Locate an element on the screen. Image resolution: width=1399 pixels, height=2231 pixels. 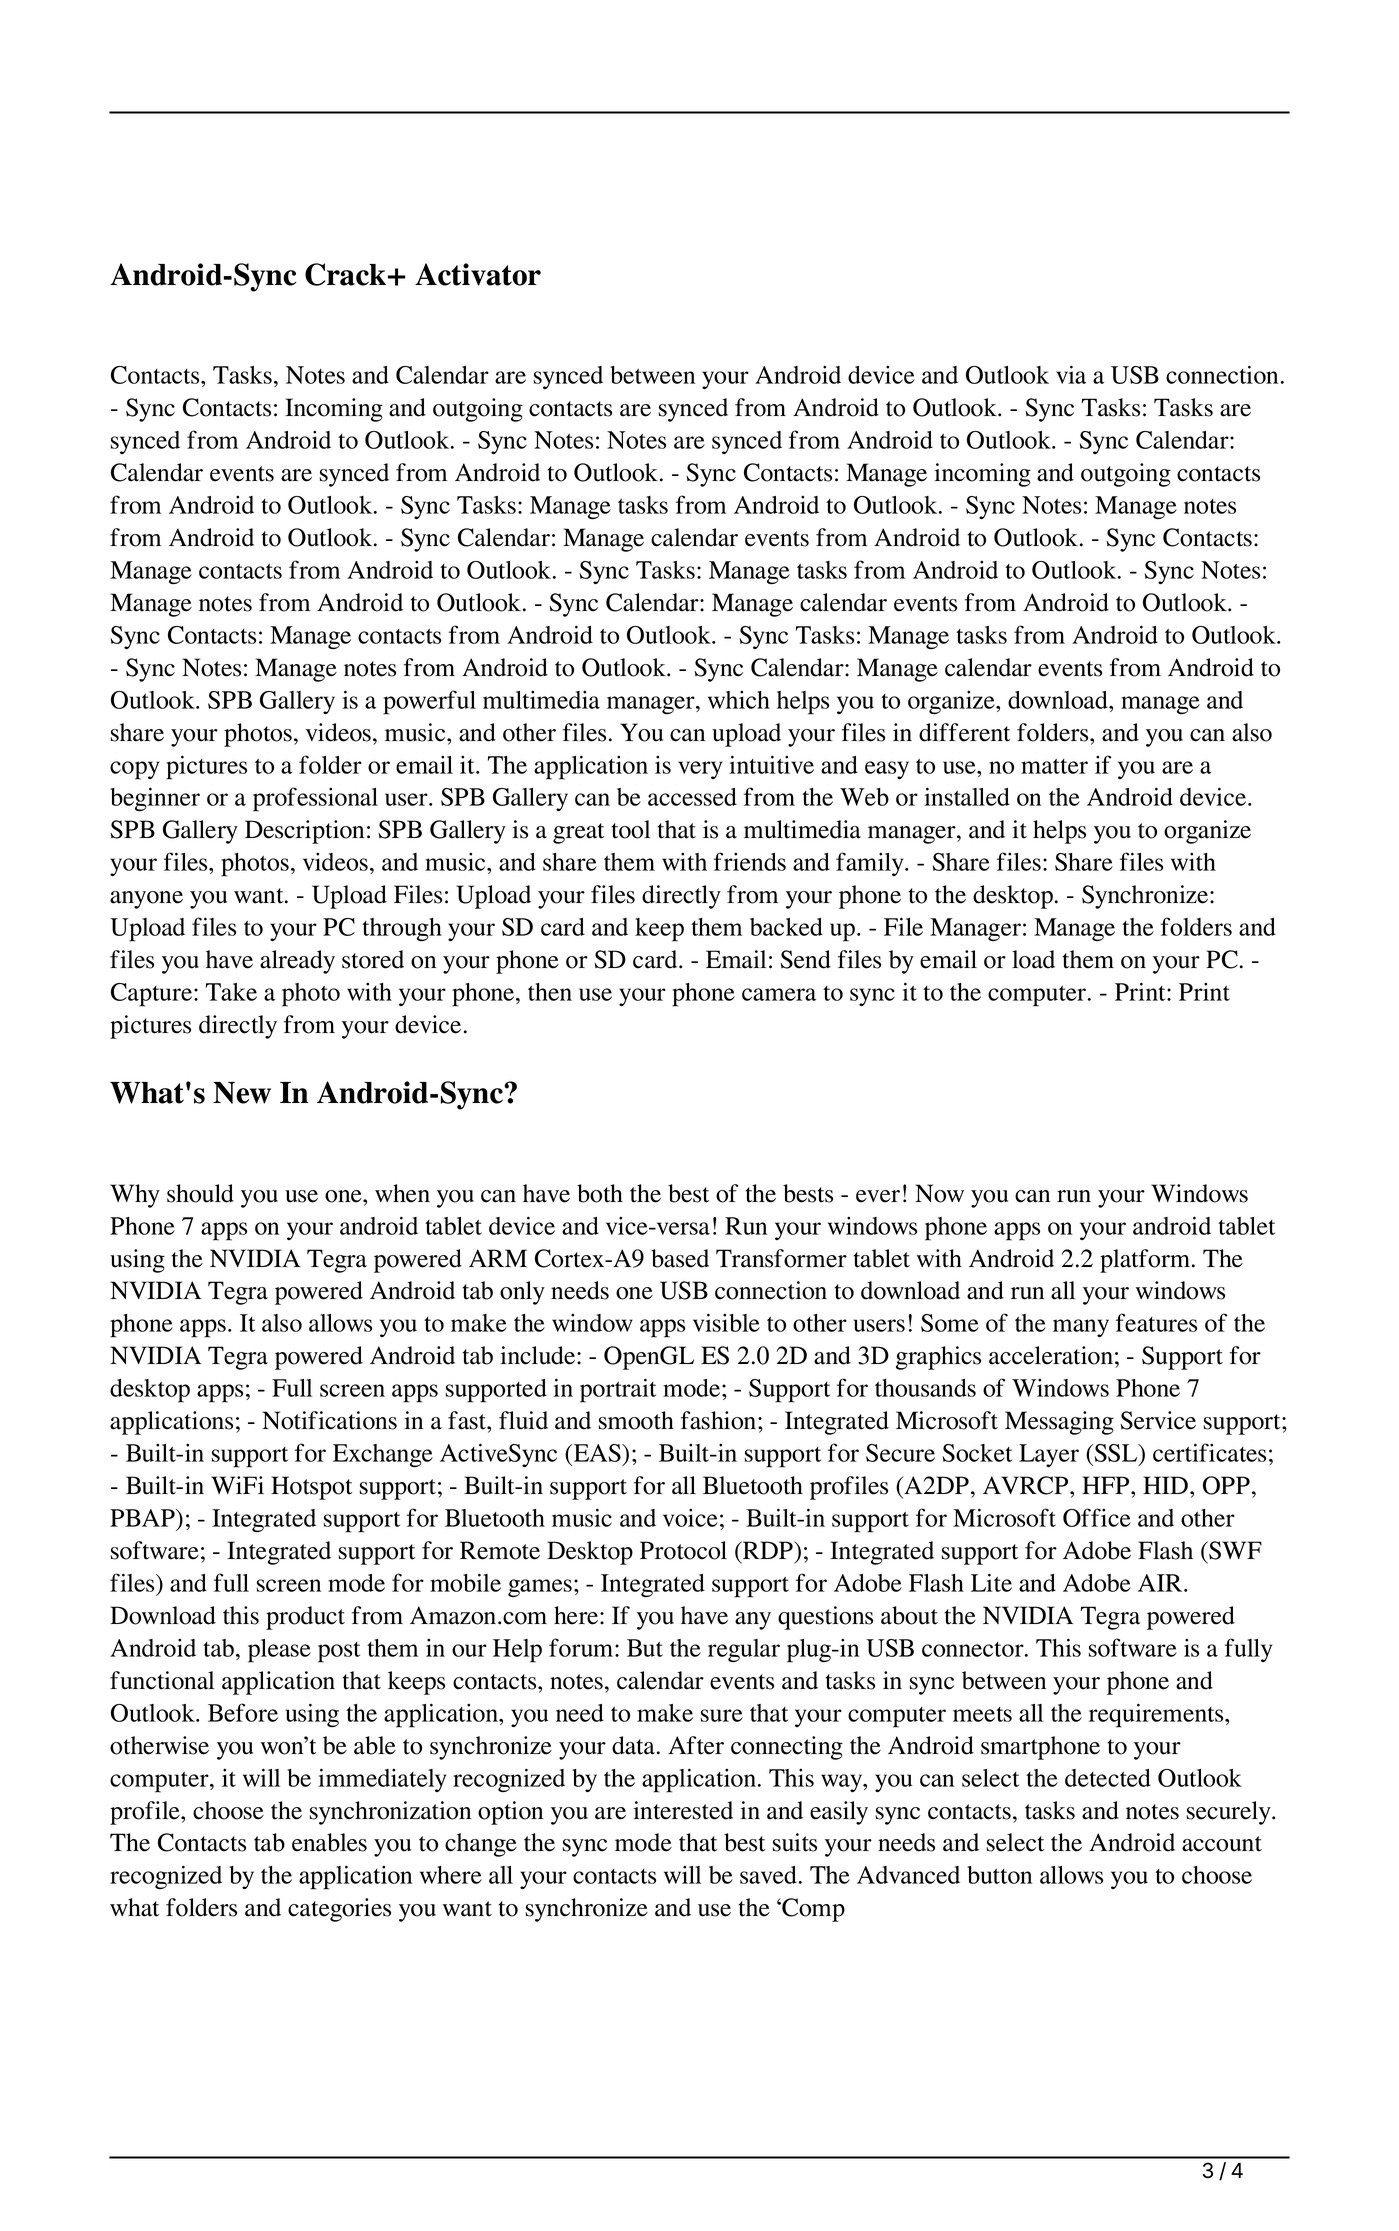
accessed is located at coordinates (692, 797).
